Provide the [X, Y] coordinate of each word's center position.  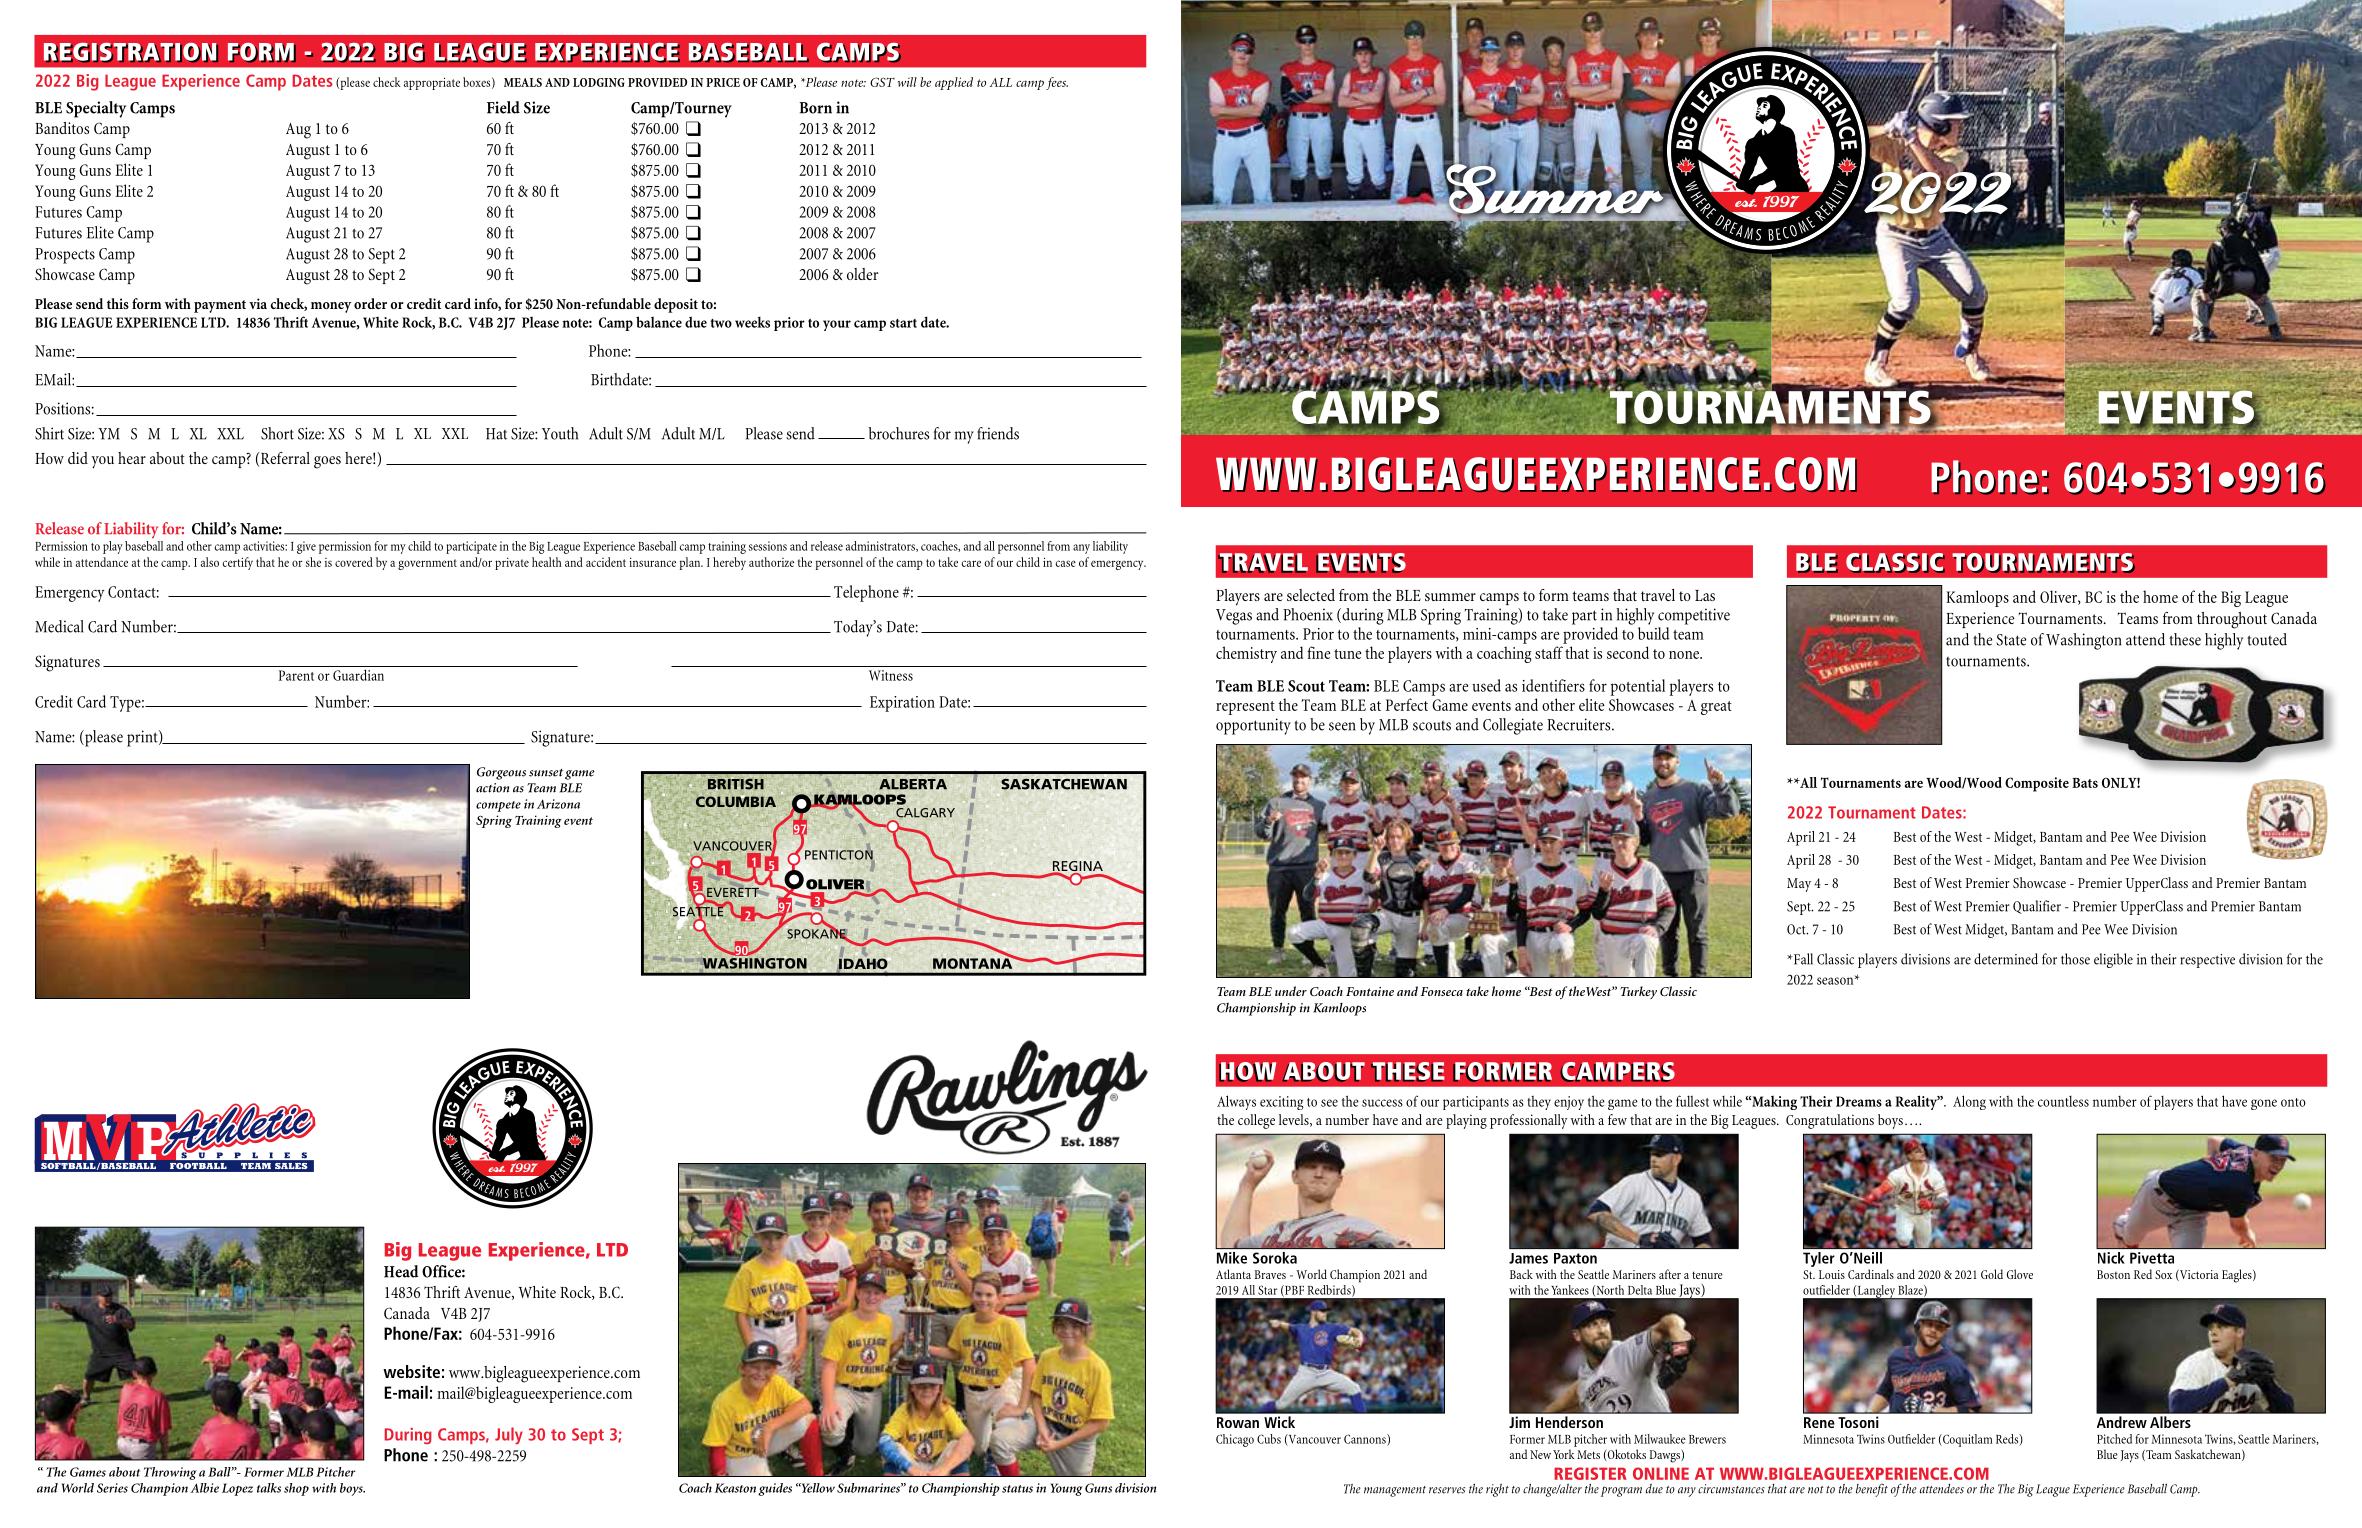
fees [1057, 83]
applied [954, 83]
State [2011, 640]
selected [1311, 595]
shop [296, 1489]
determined [2006, 959]
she [313, 562]
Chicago [1235, 1440]
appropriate [432, 83]
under [1291, 991]
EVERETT [732, 893]
